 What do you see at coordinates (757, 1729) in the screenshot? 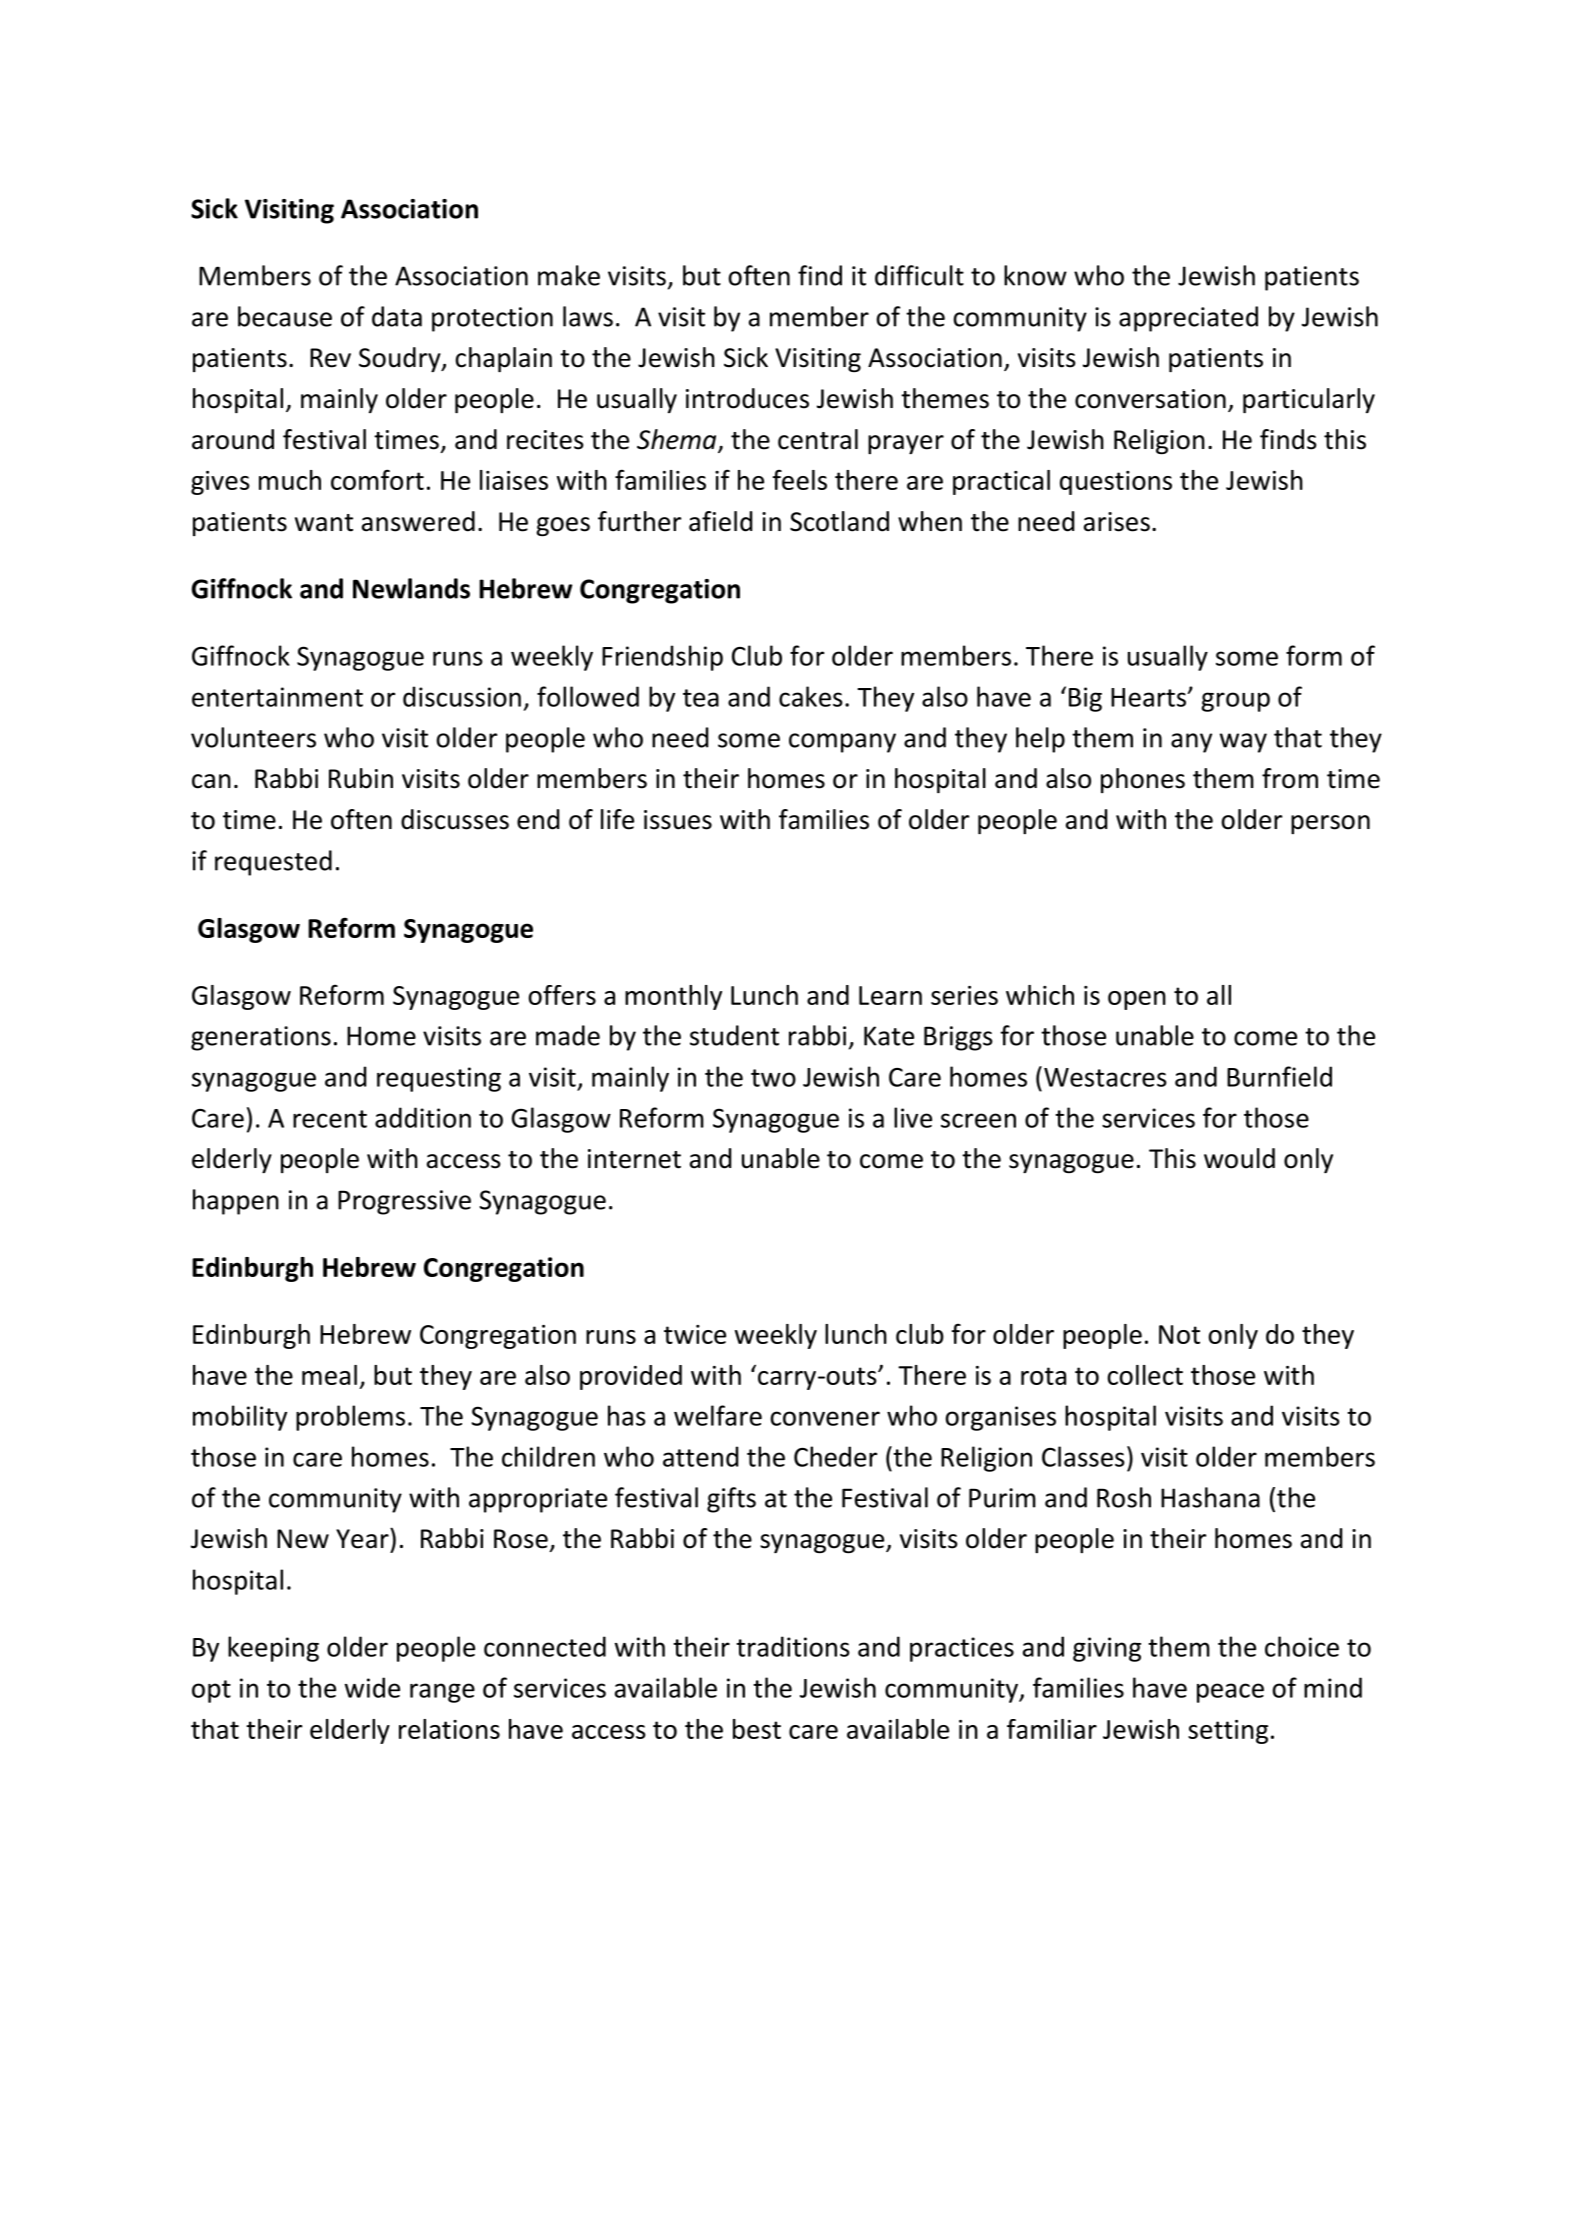
I see `best` at bounding box center [757, 1729].
